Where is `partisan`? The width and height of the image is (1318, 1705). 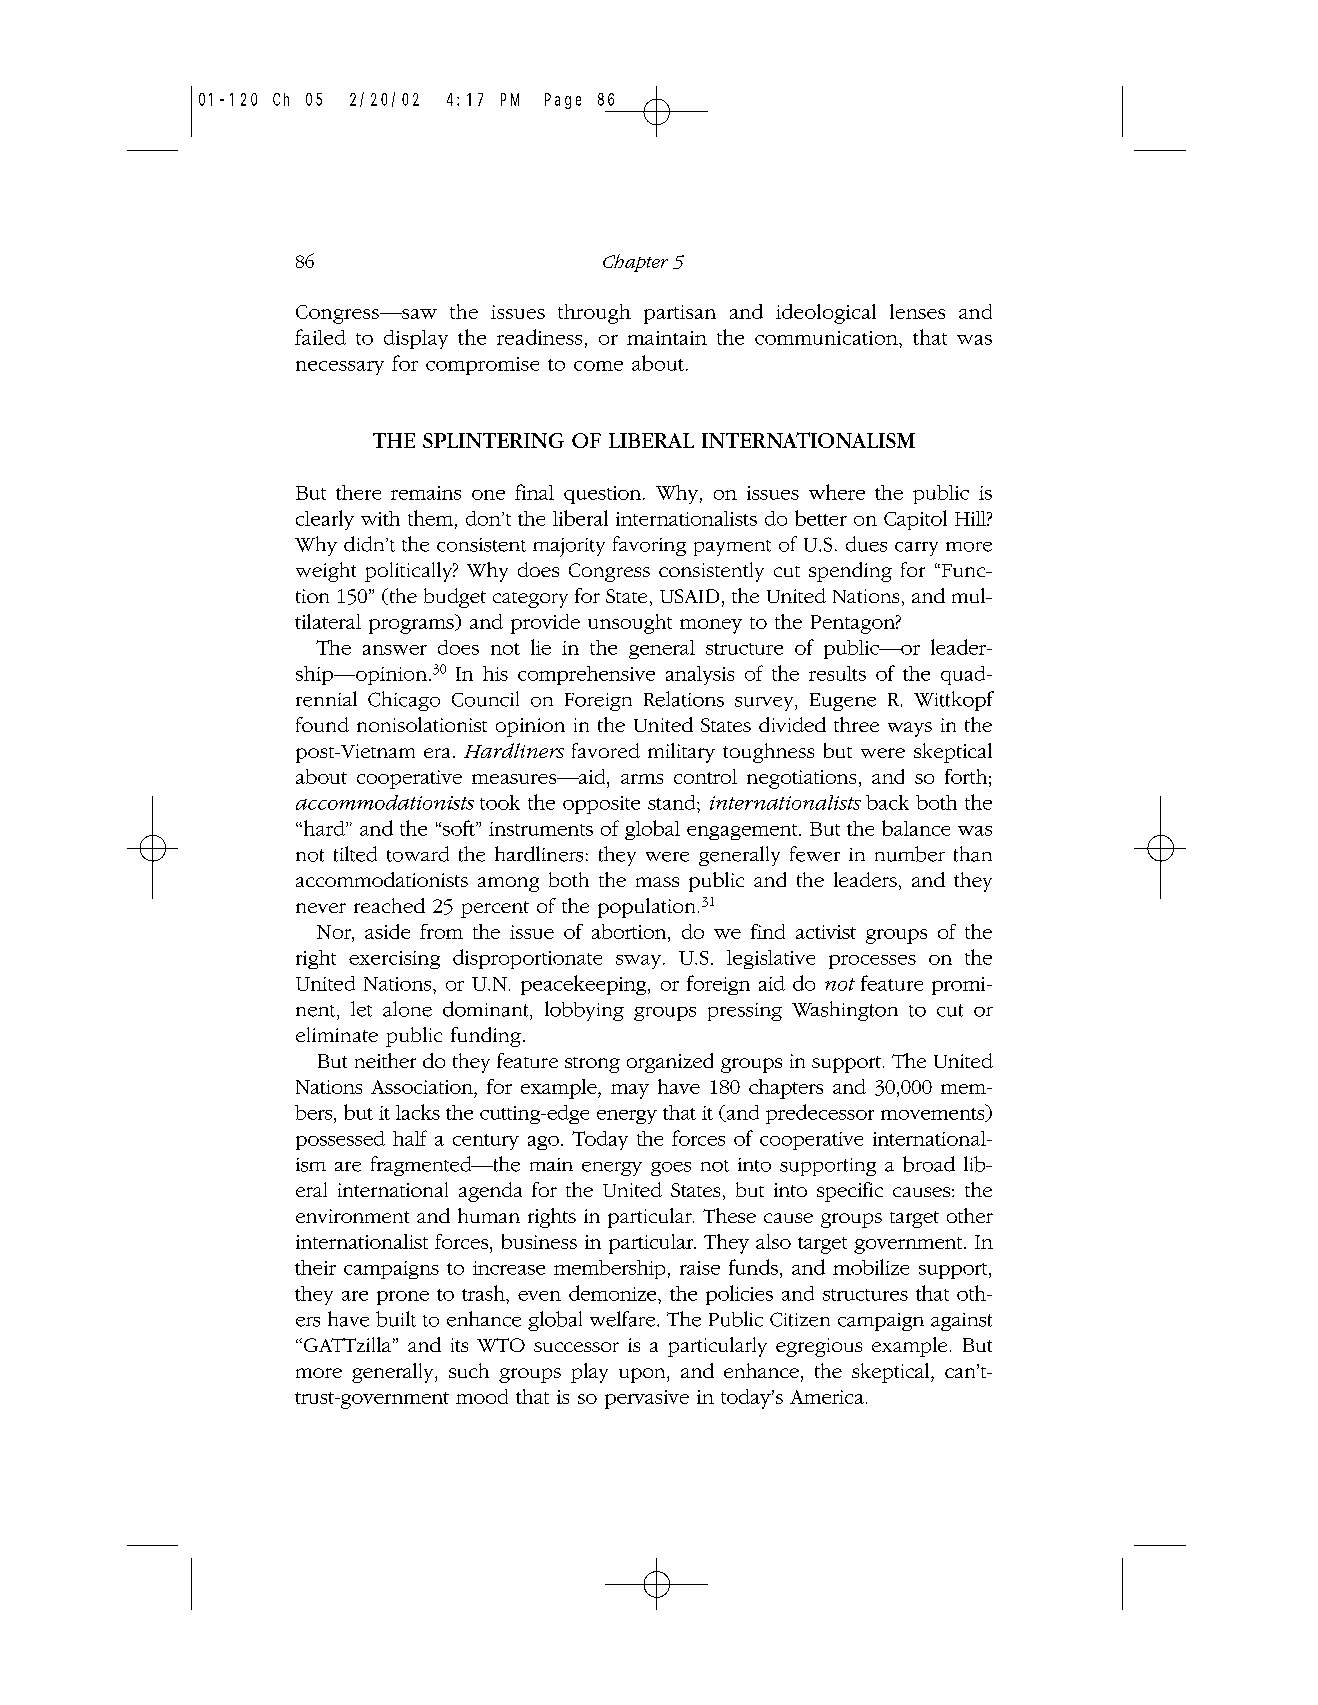
partisan is located at coordinates (680, 314).
